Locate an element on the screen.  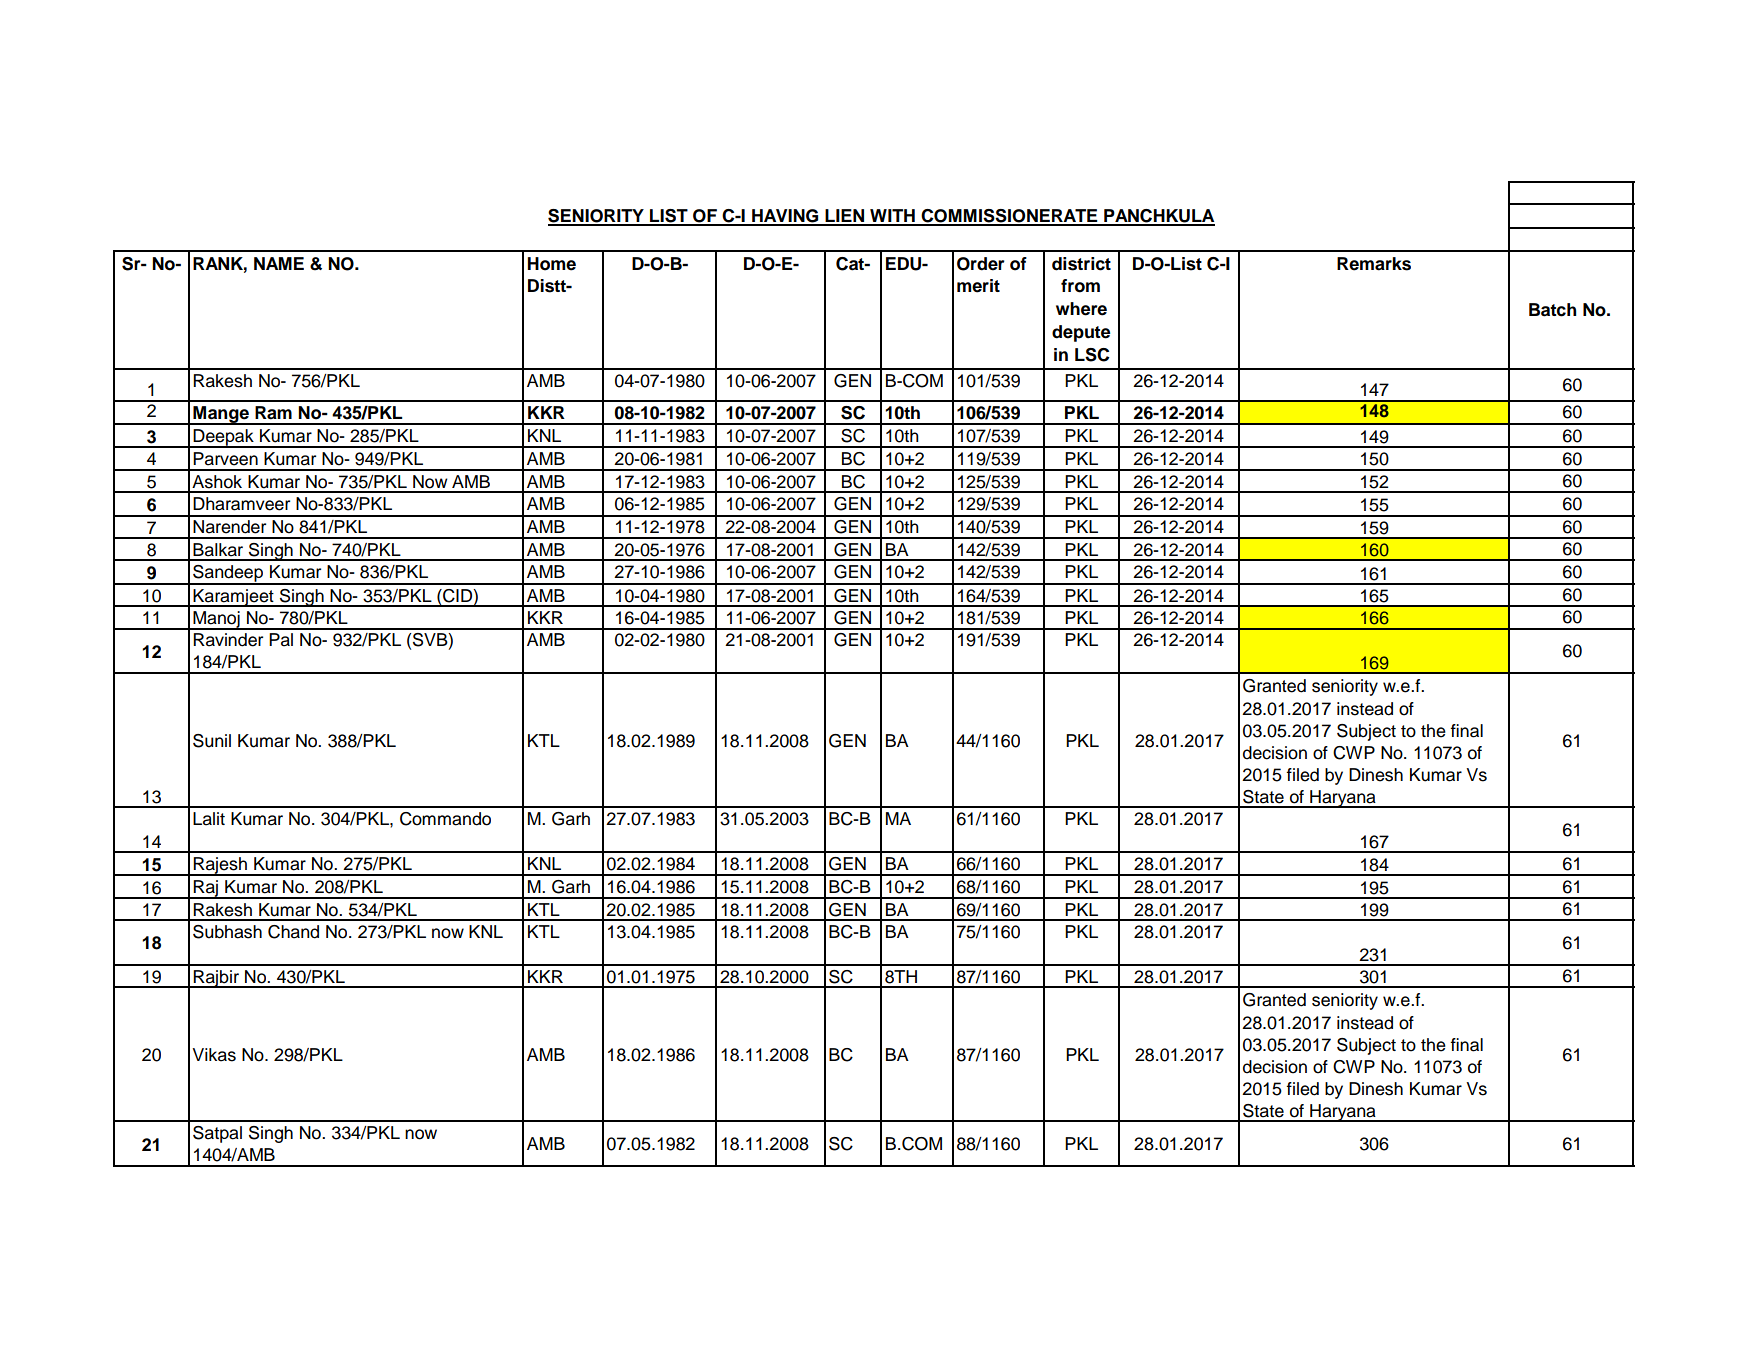
LSC is located at coordinates (1092, 355).
